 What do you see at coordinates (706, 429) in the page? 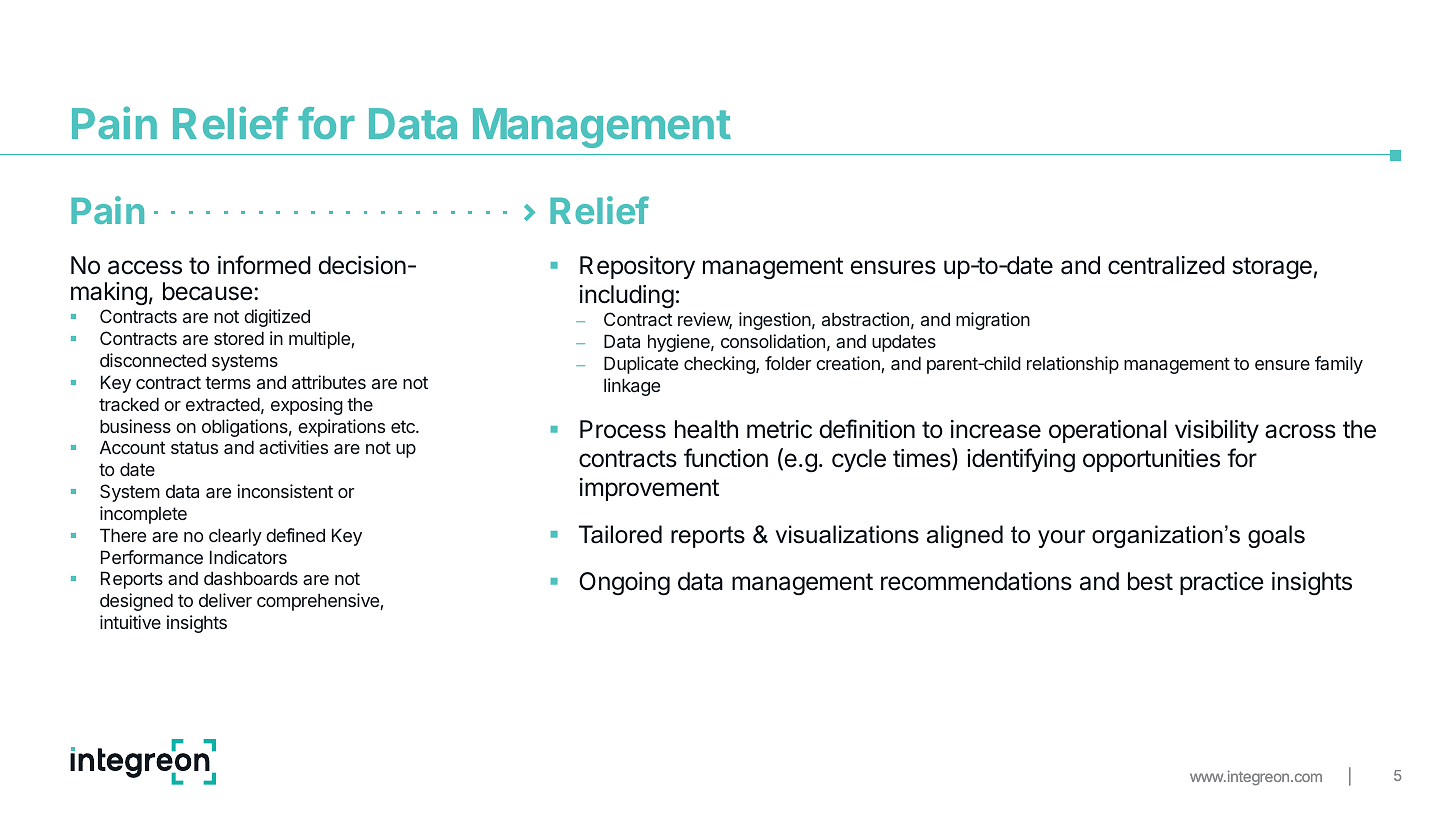
I see `health` at bounding box center [706, 429].
